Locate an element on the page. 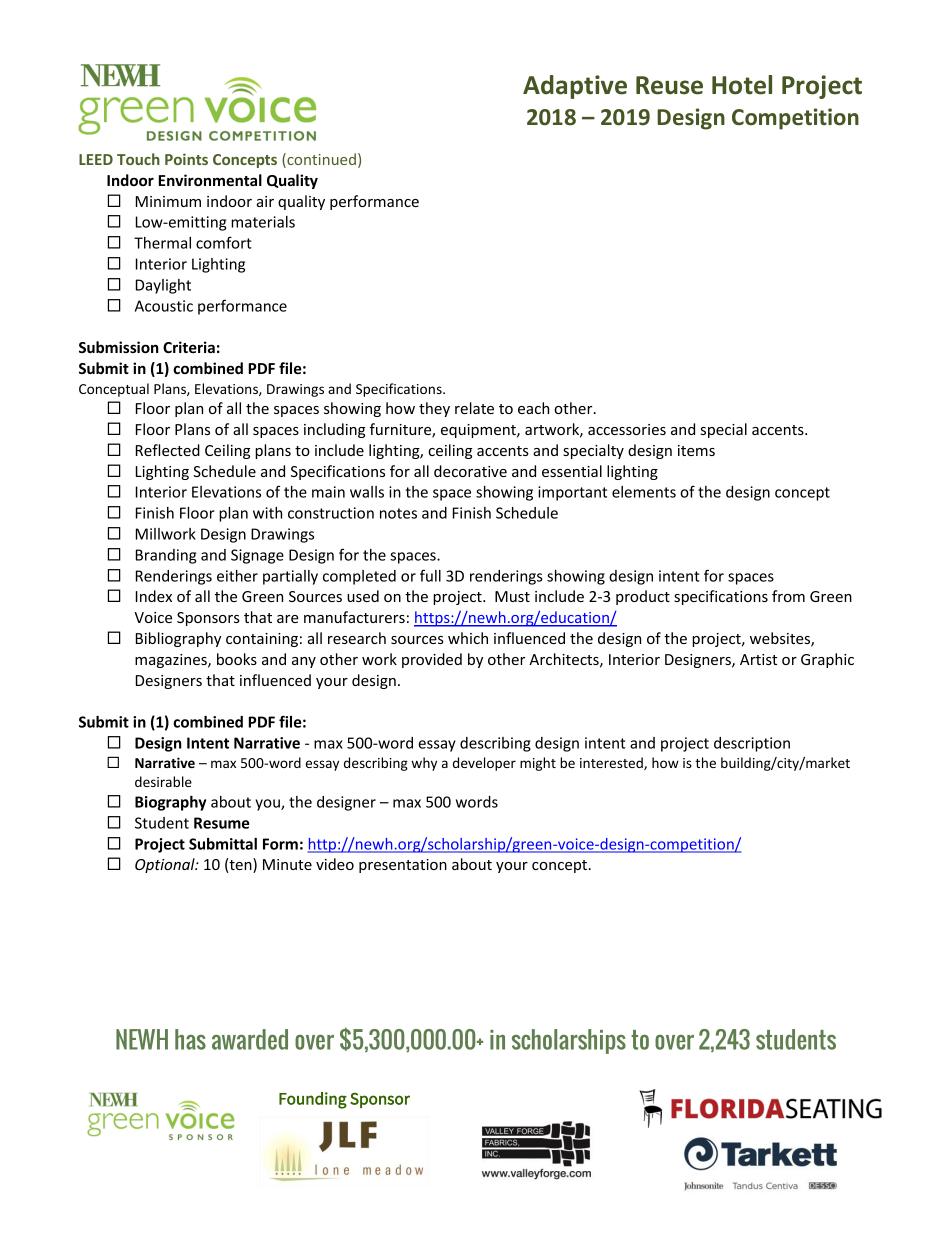  desirable is located at coordinates (163, 781).
